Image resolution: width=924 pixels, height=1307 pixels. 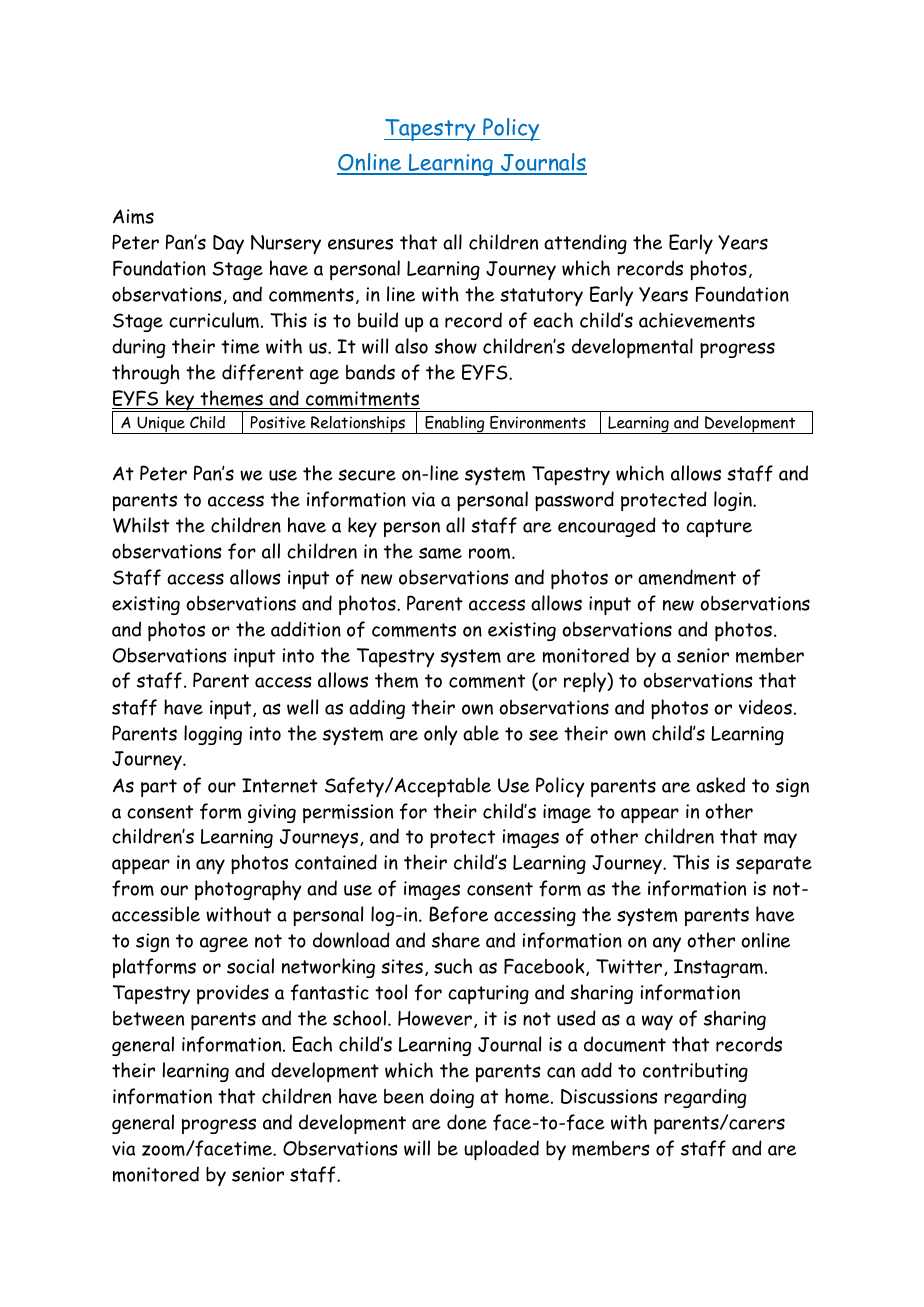 What do you see at coordinates (148, 1018) in the screenshot?
I see `between` at bounding box center [148, 1018].
